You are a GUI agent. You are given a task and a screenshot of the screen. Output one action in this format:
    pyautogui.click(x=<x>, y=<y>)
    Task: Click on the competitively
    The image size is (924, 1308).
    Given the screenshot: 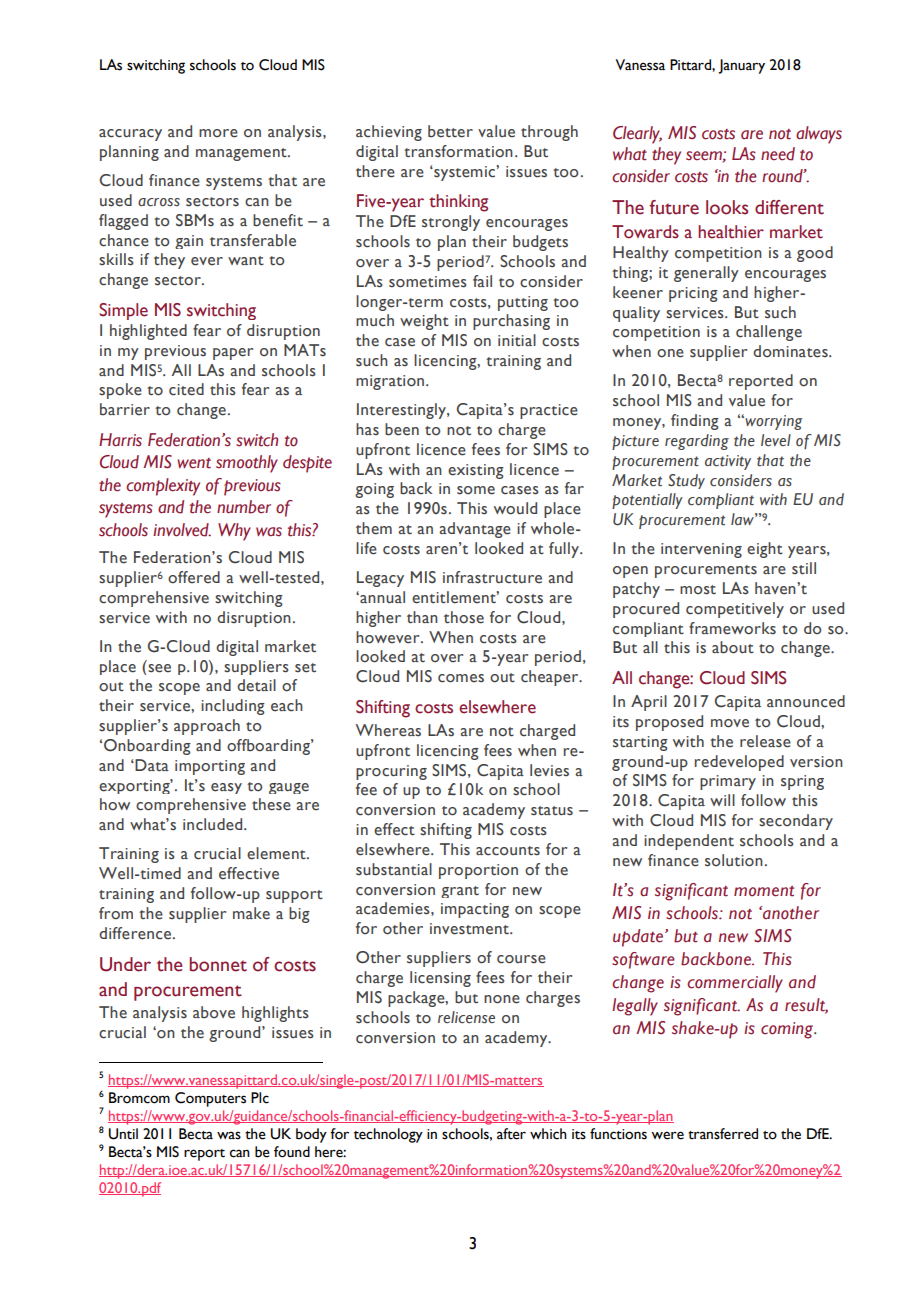 What is the action you would take?
    pyautogui.click(x=735, y=610)
